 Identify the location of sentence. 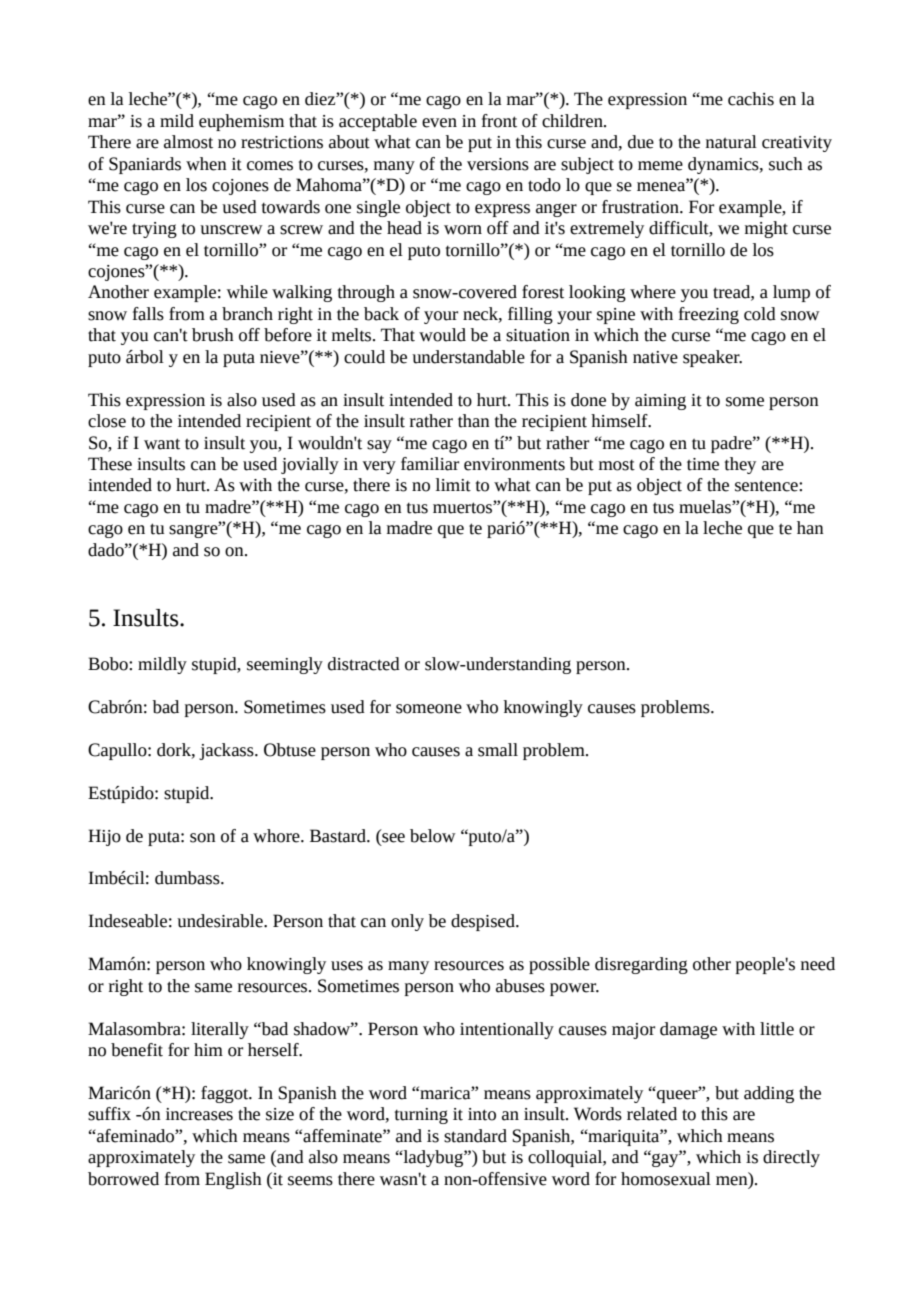
(767, 486).
